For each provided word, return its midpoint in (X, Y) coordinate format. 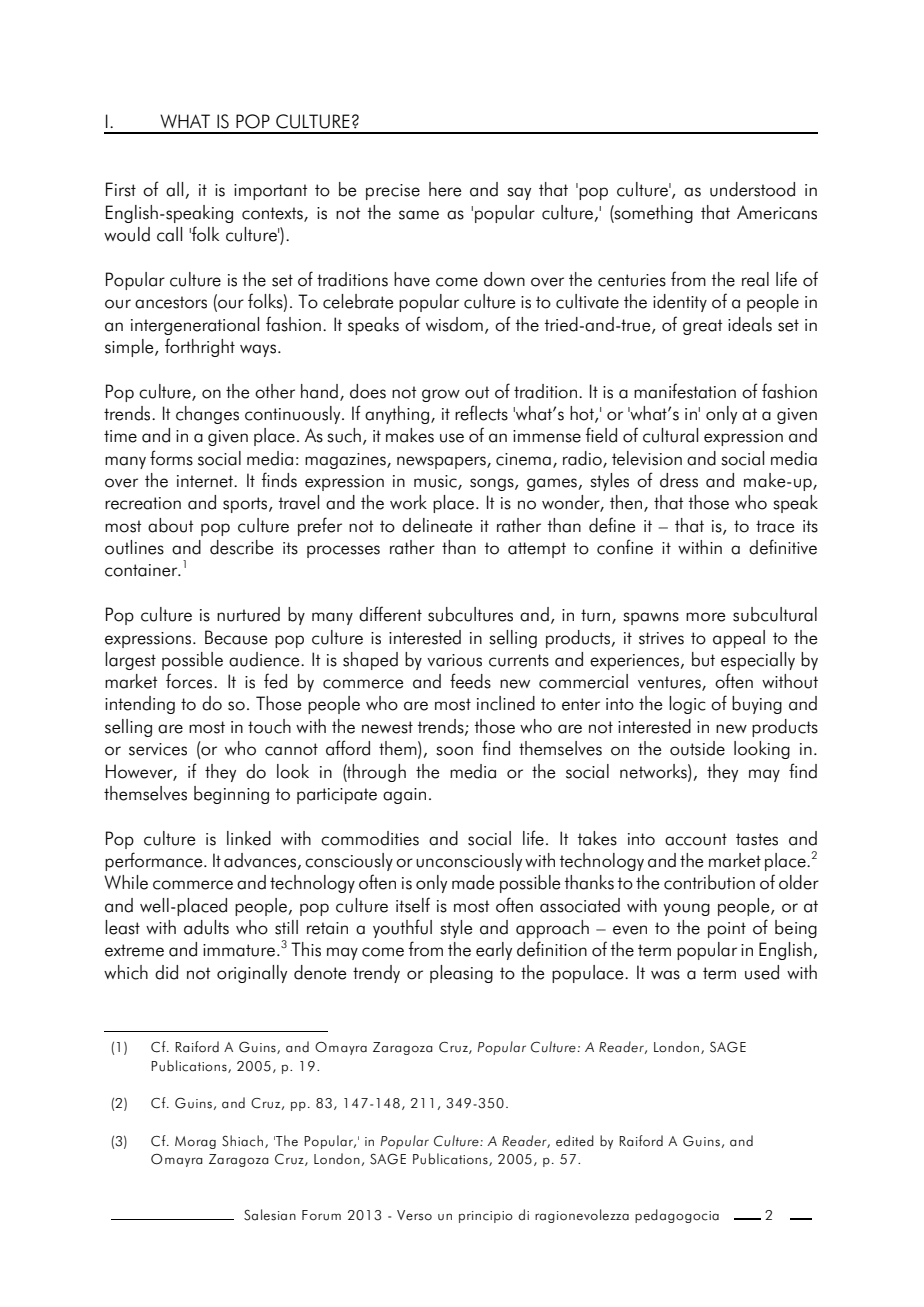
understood (752, 189)
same (419, 215)
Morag (195, 1142)
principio (486, 1217)
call (169, 234)
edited (575, 1141)
